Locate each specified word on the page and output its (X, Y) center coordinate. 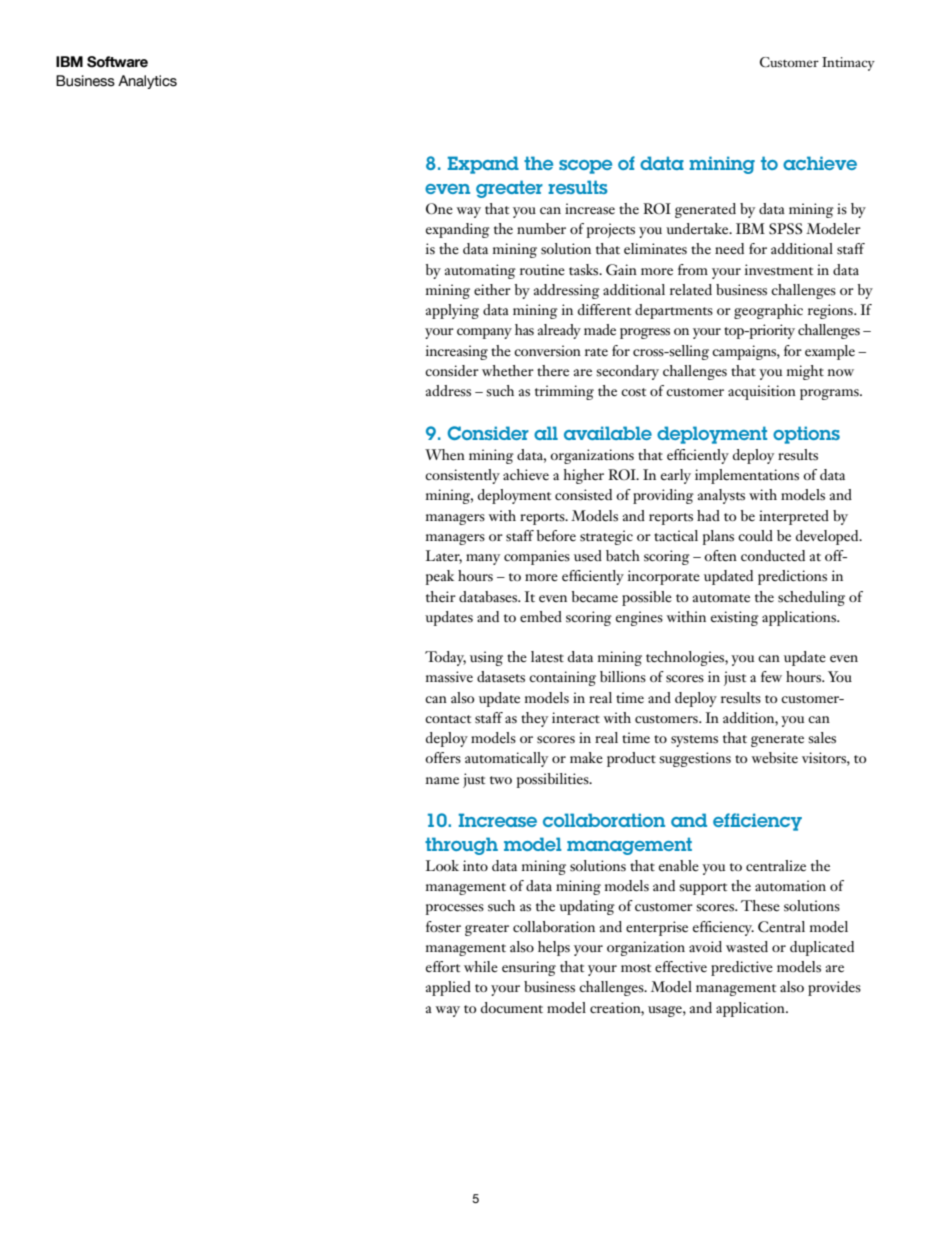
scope (585, 167)
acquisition (762, 392)
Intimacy (848, 64)
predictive (742, 968)
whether (508, 371)
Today (445, 658)
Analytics (147, 82)
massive (449, 677)
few (771, 676)
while (481, 966)
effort (443, 966)
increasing (457, 352)
